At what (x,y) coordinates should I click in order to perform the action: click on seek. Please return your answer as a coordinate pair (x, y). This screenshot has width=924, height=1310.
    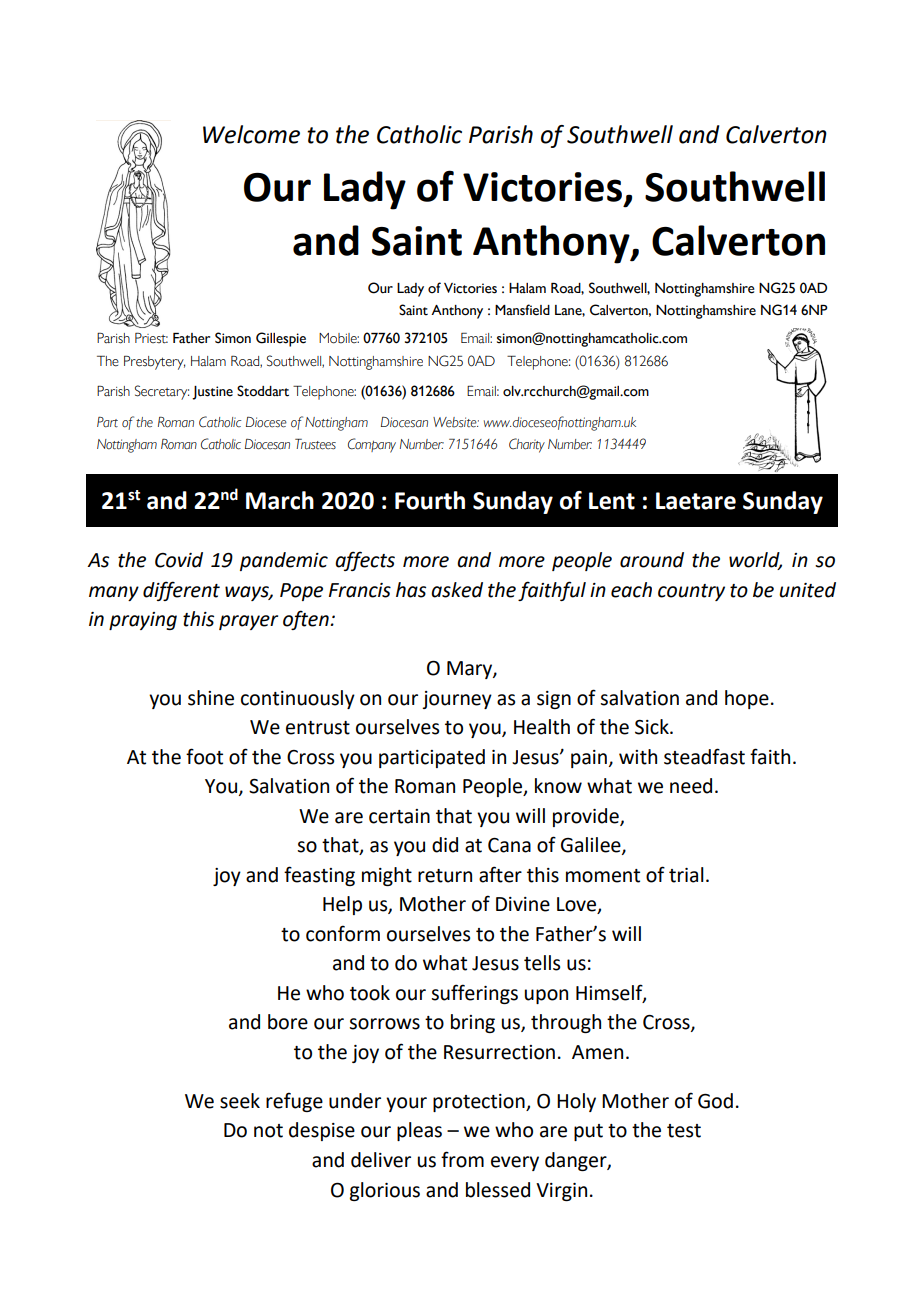
    Looking at the image, I should click on (240, 1101).
